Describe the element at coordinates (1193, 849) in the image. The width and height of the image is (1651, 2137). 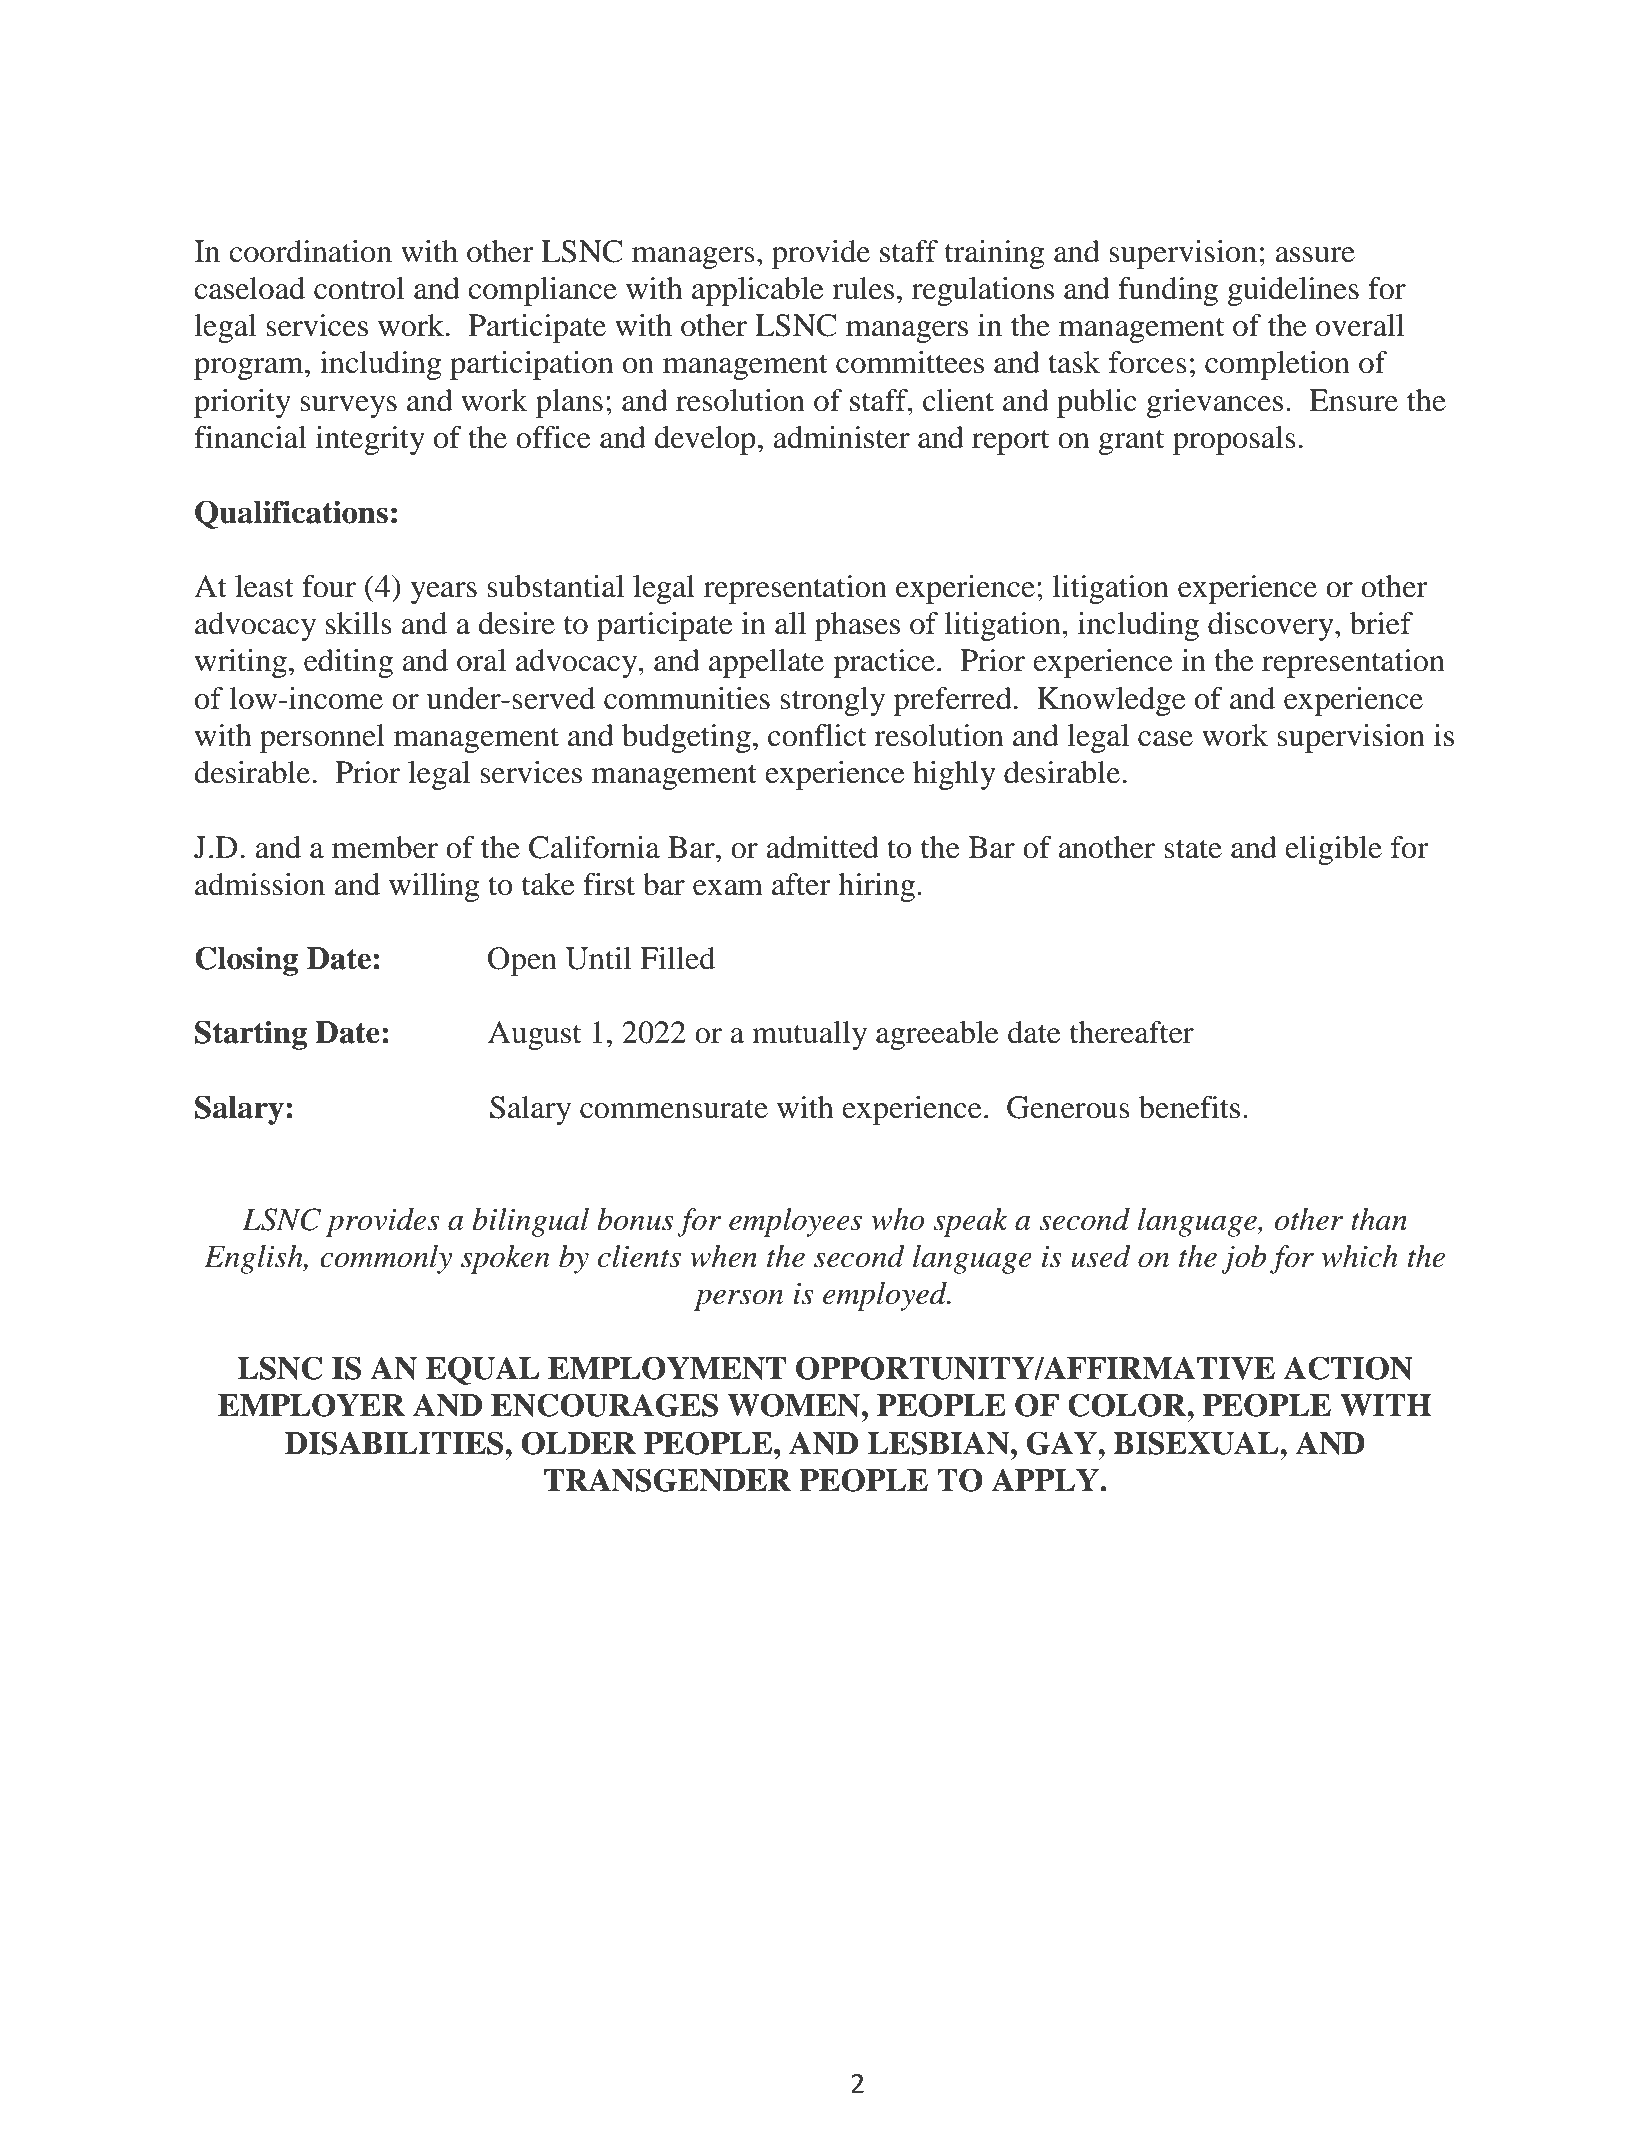
I see `state` at that location.
